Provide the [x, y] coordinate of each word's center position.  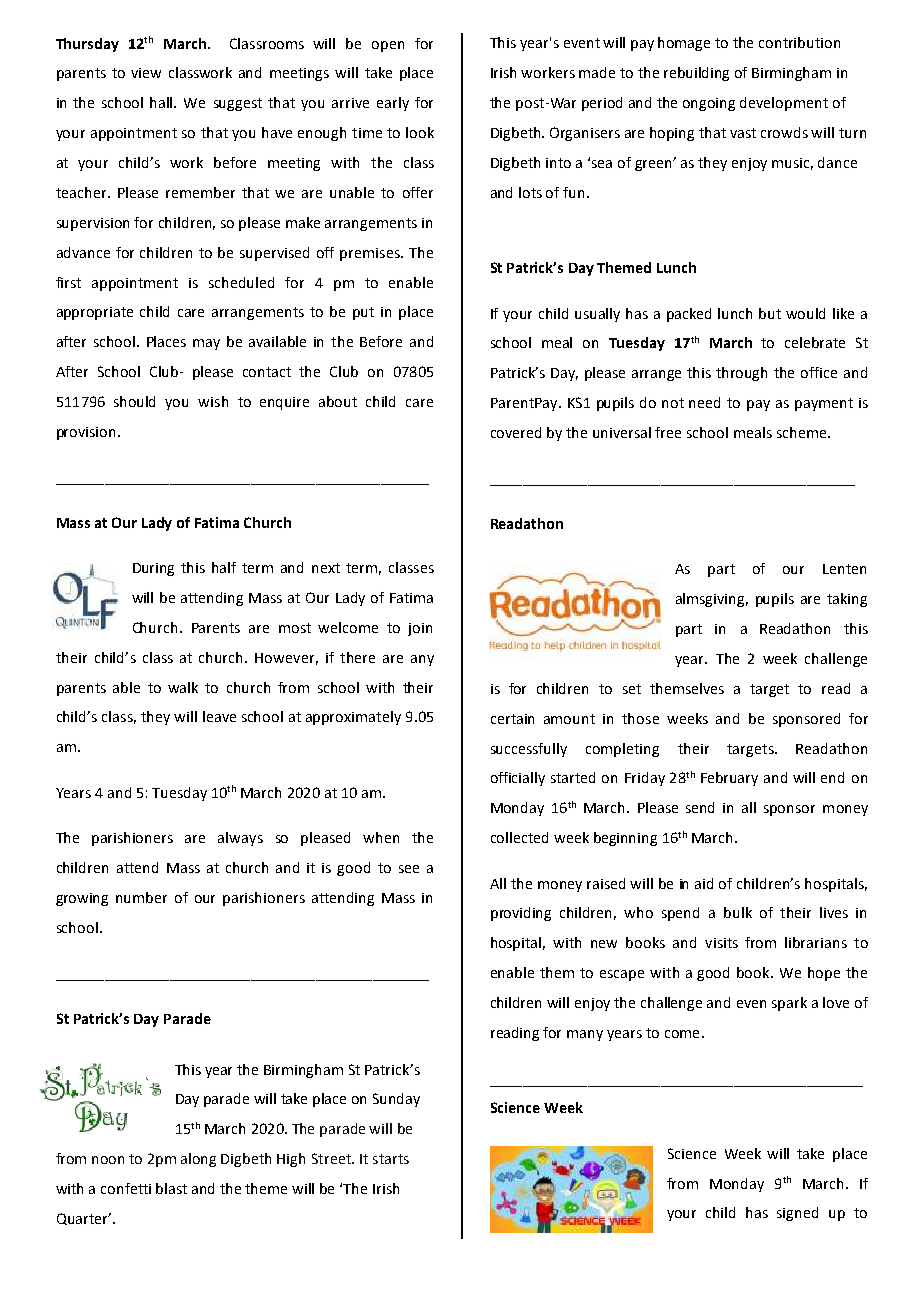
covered [516, 432]
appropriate [95, 313]
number [141, 897]
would [805, 313]
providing [521, 914]
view [146, 73]
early [393, 104]
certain [512, 719]
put [363, 313]
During [153, 569]
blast [171, 1188]
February [729, 779]
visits [721, 943]
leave [219, 716]
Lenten [844, 569]
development [784, 104]
